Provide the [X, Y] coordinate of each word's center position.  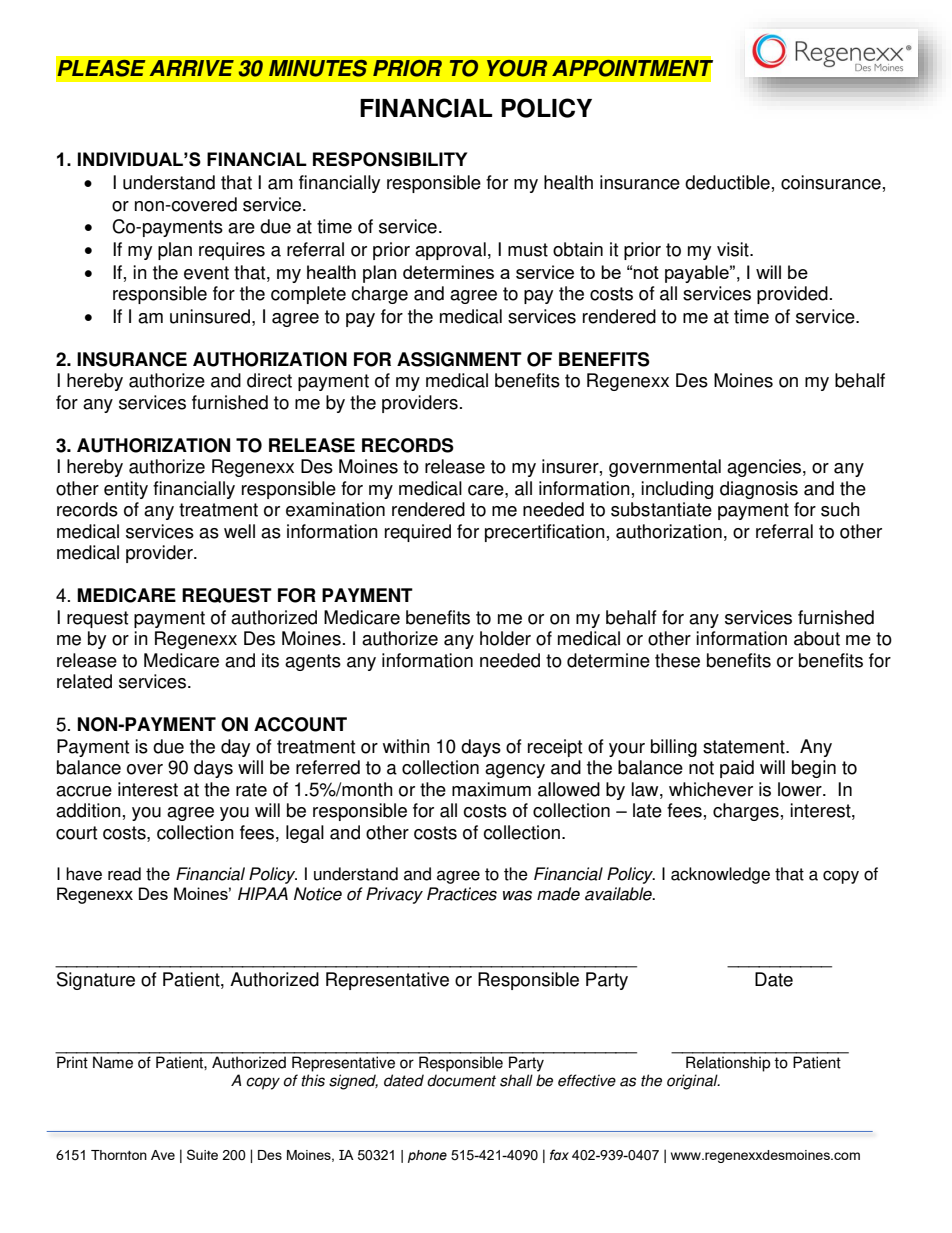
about [817, 638]
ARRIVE [192, 68]
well [239, 531]
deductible [727, 182]
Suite [202, 1154]
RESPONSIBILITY [390, 159]
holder [505, 638]
